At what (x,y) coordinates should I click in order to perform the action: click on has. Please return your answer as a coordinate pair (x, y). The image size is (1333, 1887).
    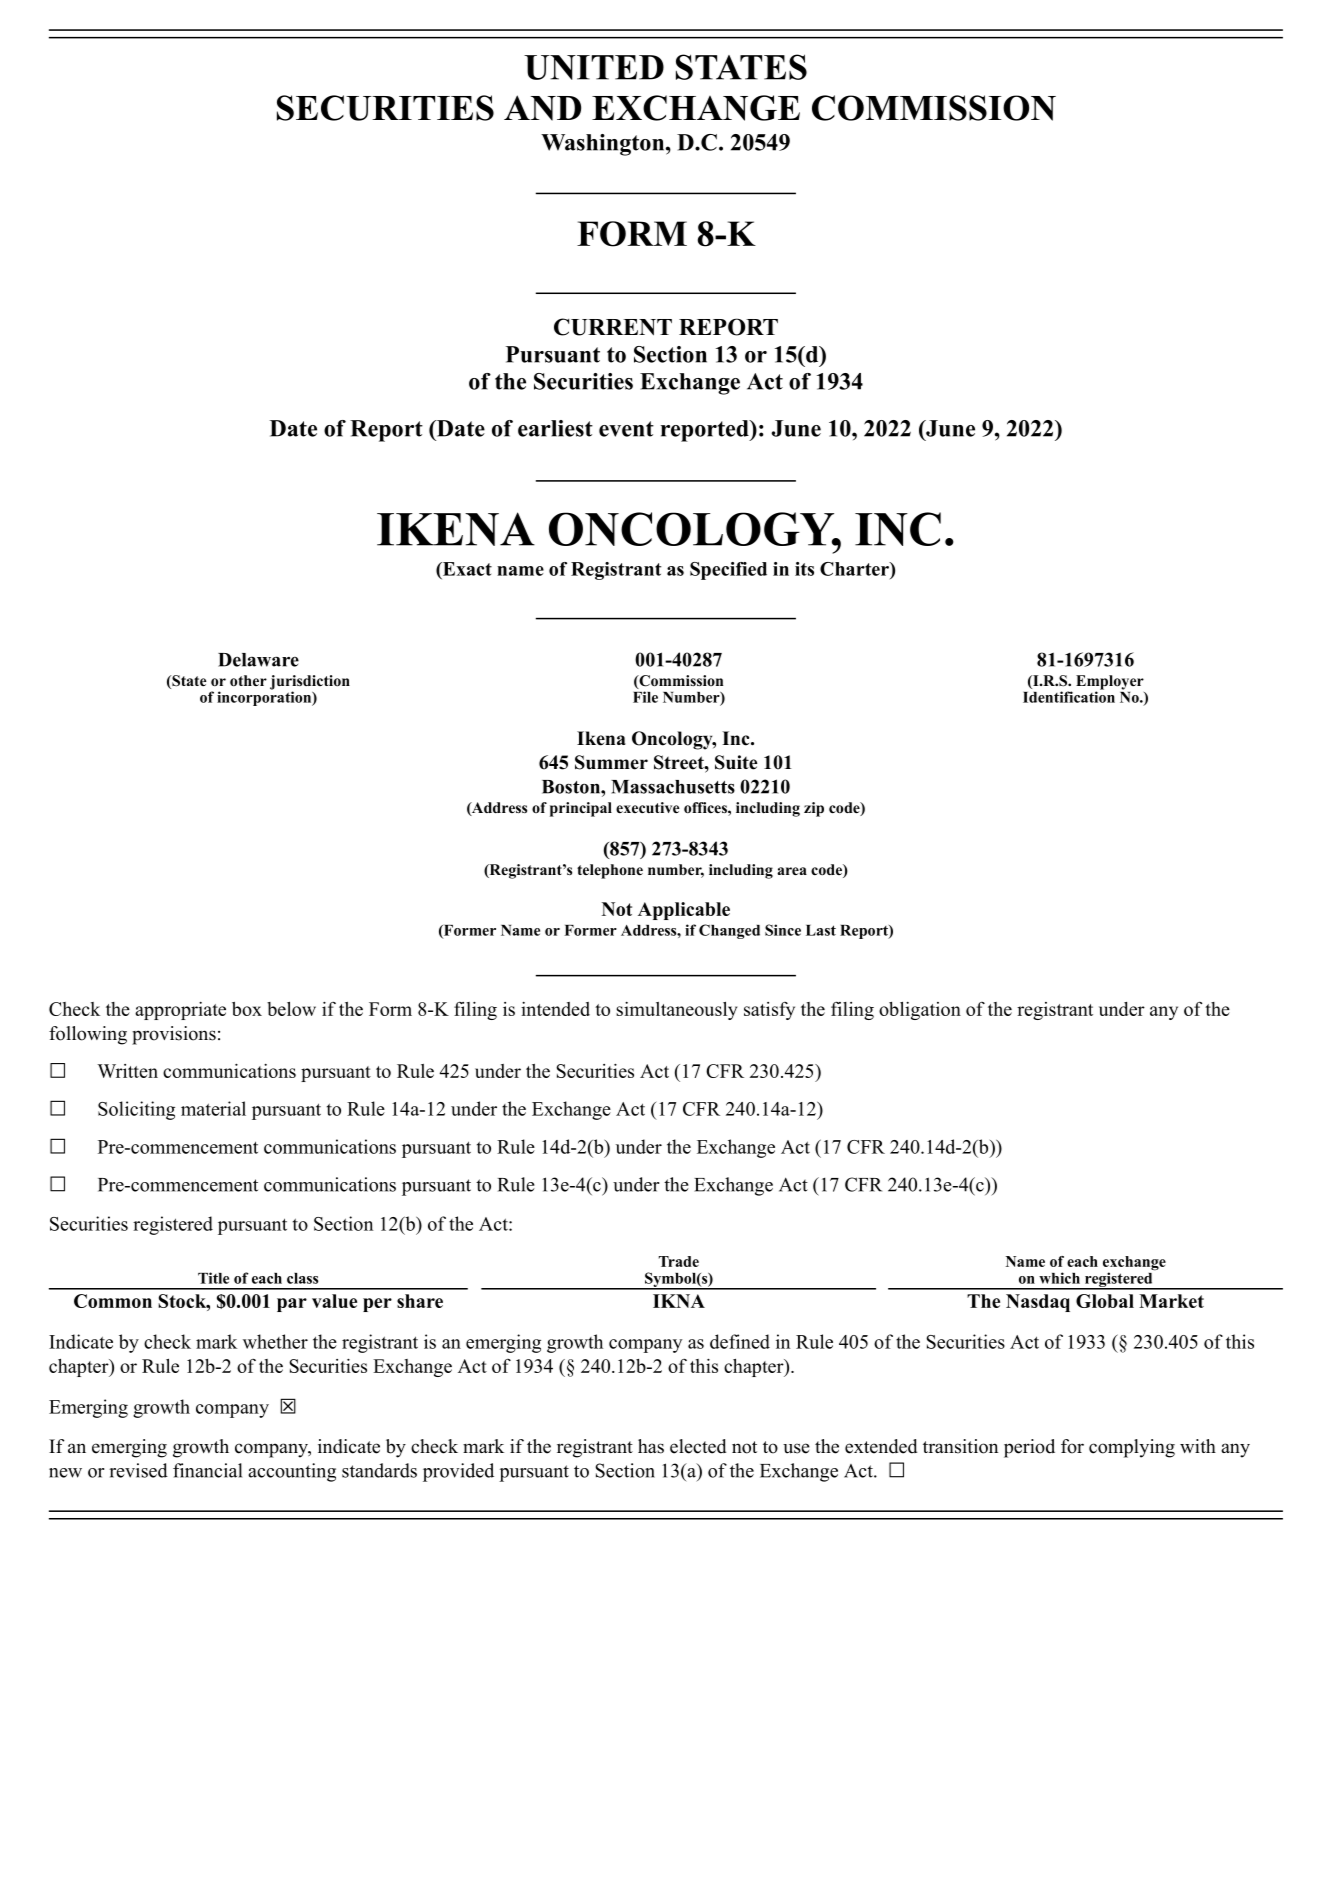
    Looking at the image, I should click on (651, 1446).
